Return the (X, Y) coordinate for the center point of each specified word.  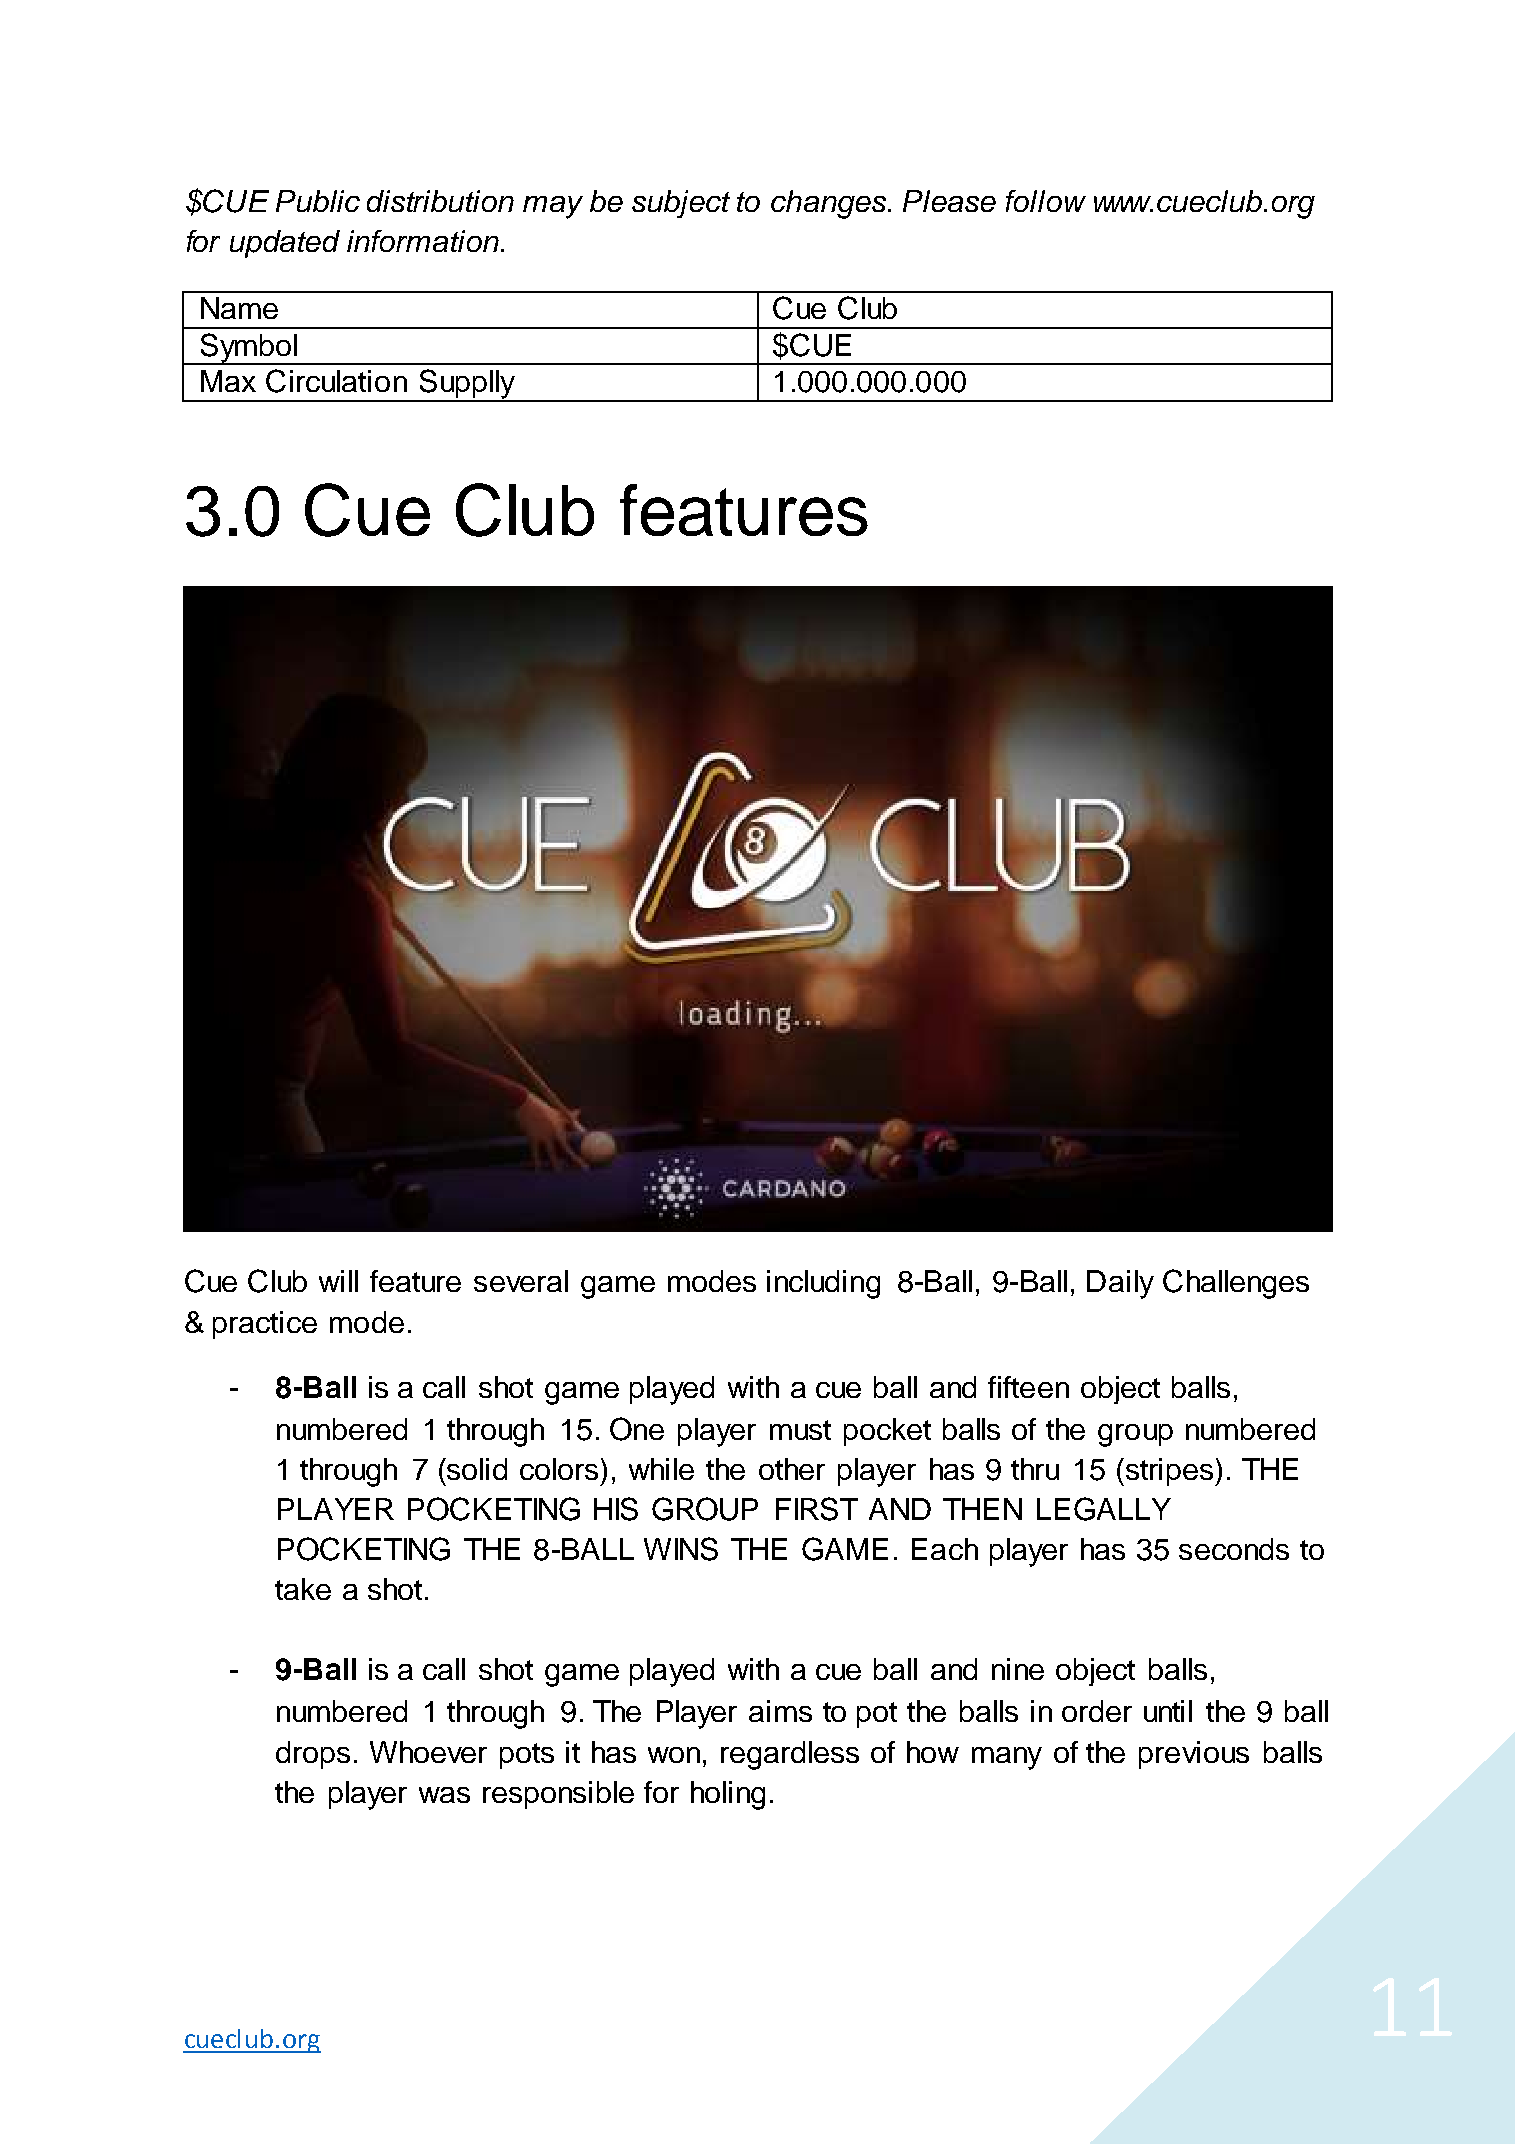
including (823, 1284)
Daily (1120, 1284)
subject (681, 204)
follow (1046, 201)
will (338, 1281)
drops (313, 1755)
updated (285, 244)
